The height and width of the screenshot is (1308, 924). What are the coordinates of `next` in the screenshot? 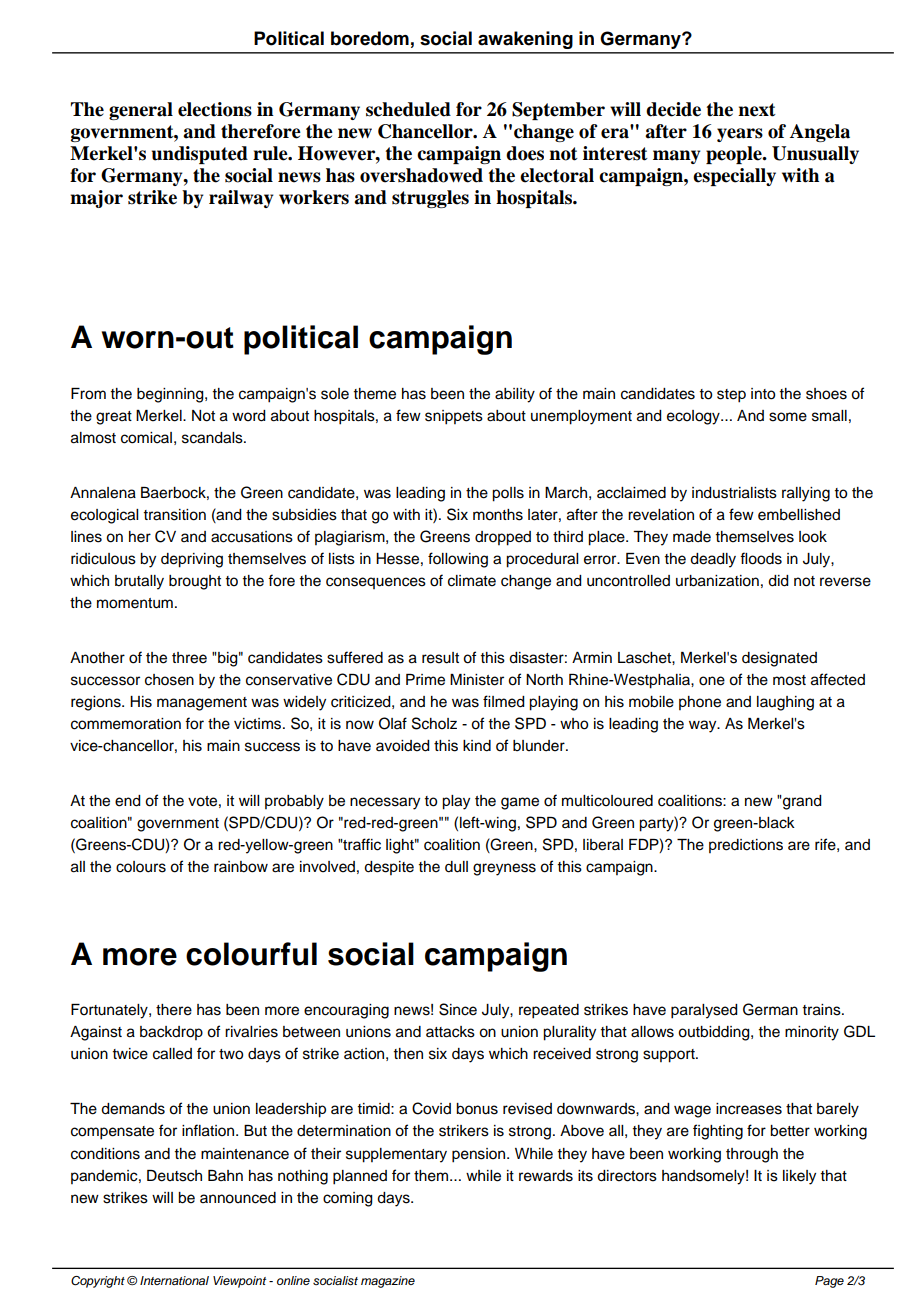 It's located at (757, 110).
